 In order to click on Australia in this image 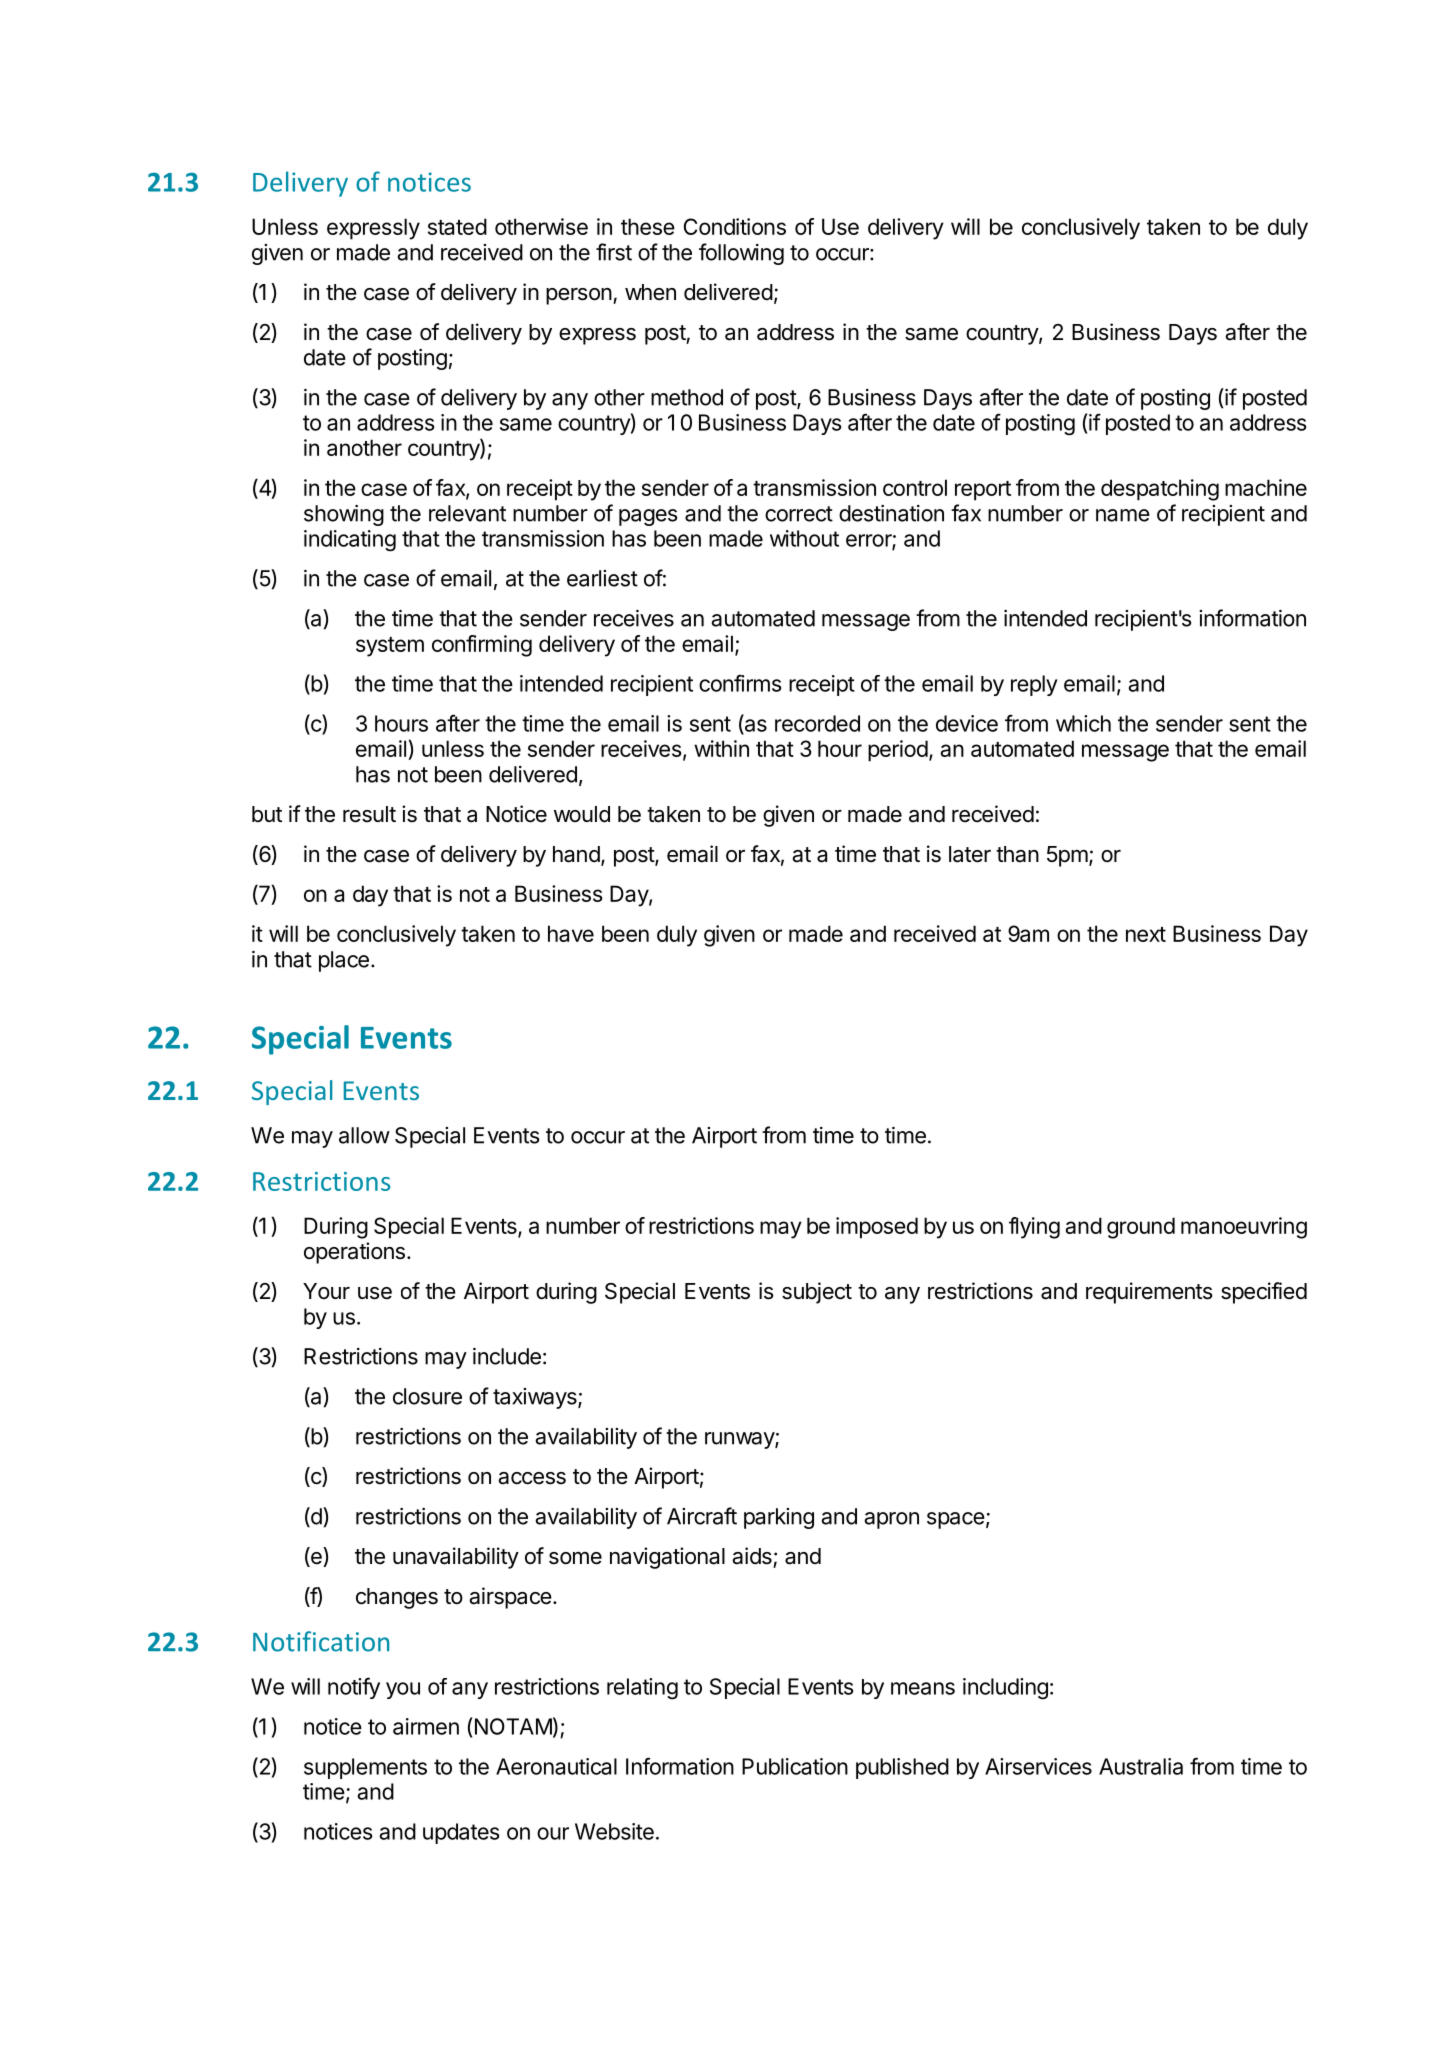, I will do `click(1141, 1766)`.
